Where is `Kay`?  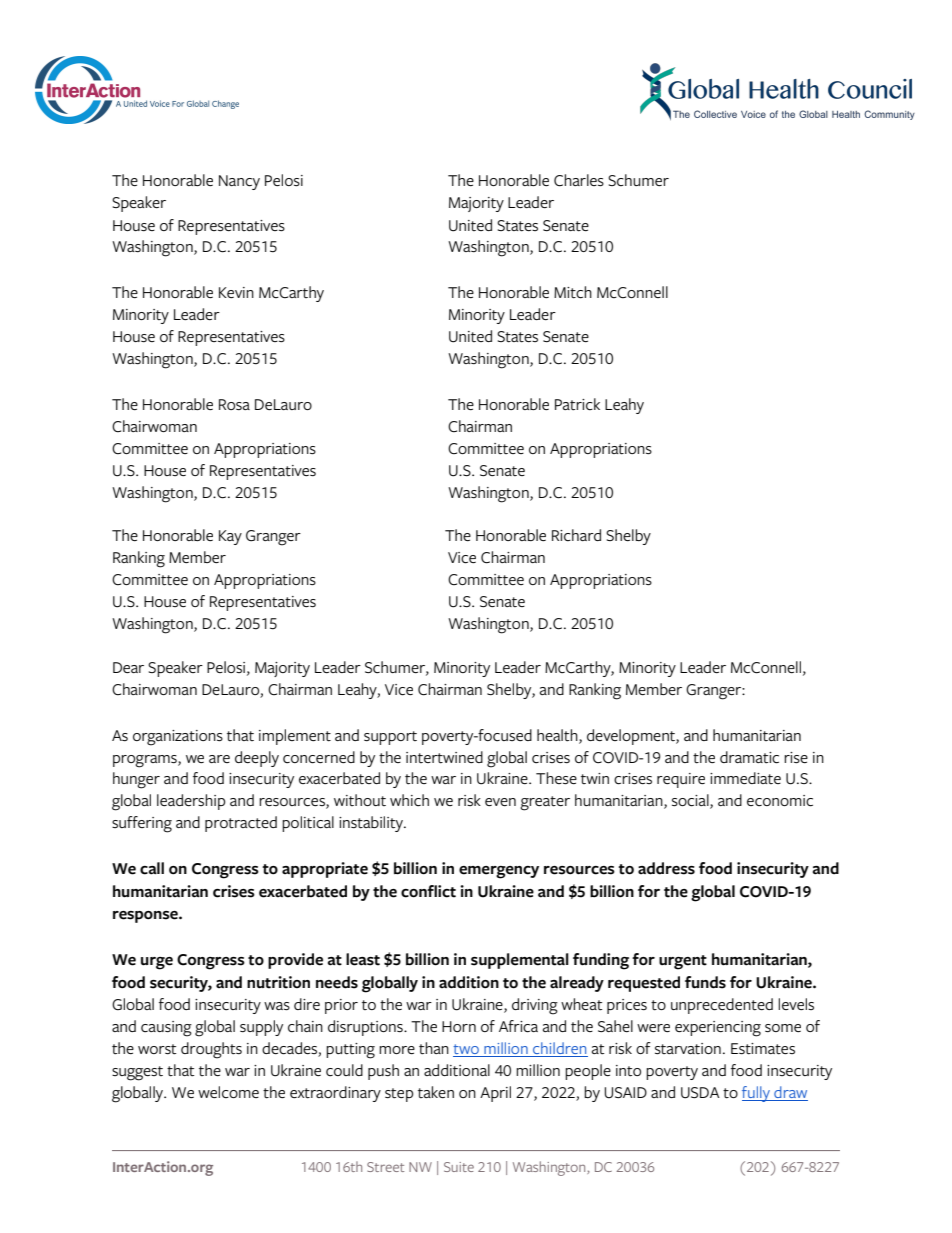 Kay is located at coordinates (230, 537).
